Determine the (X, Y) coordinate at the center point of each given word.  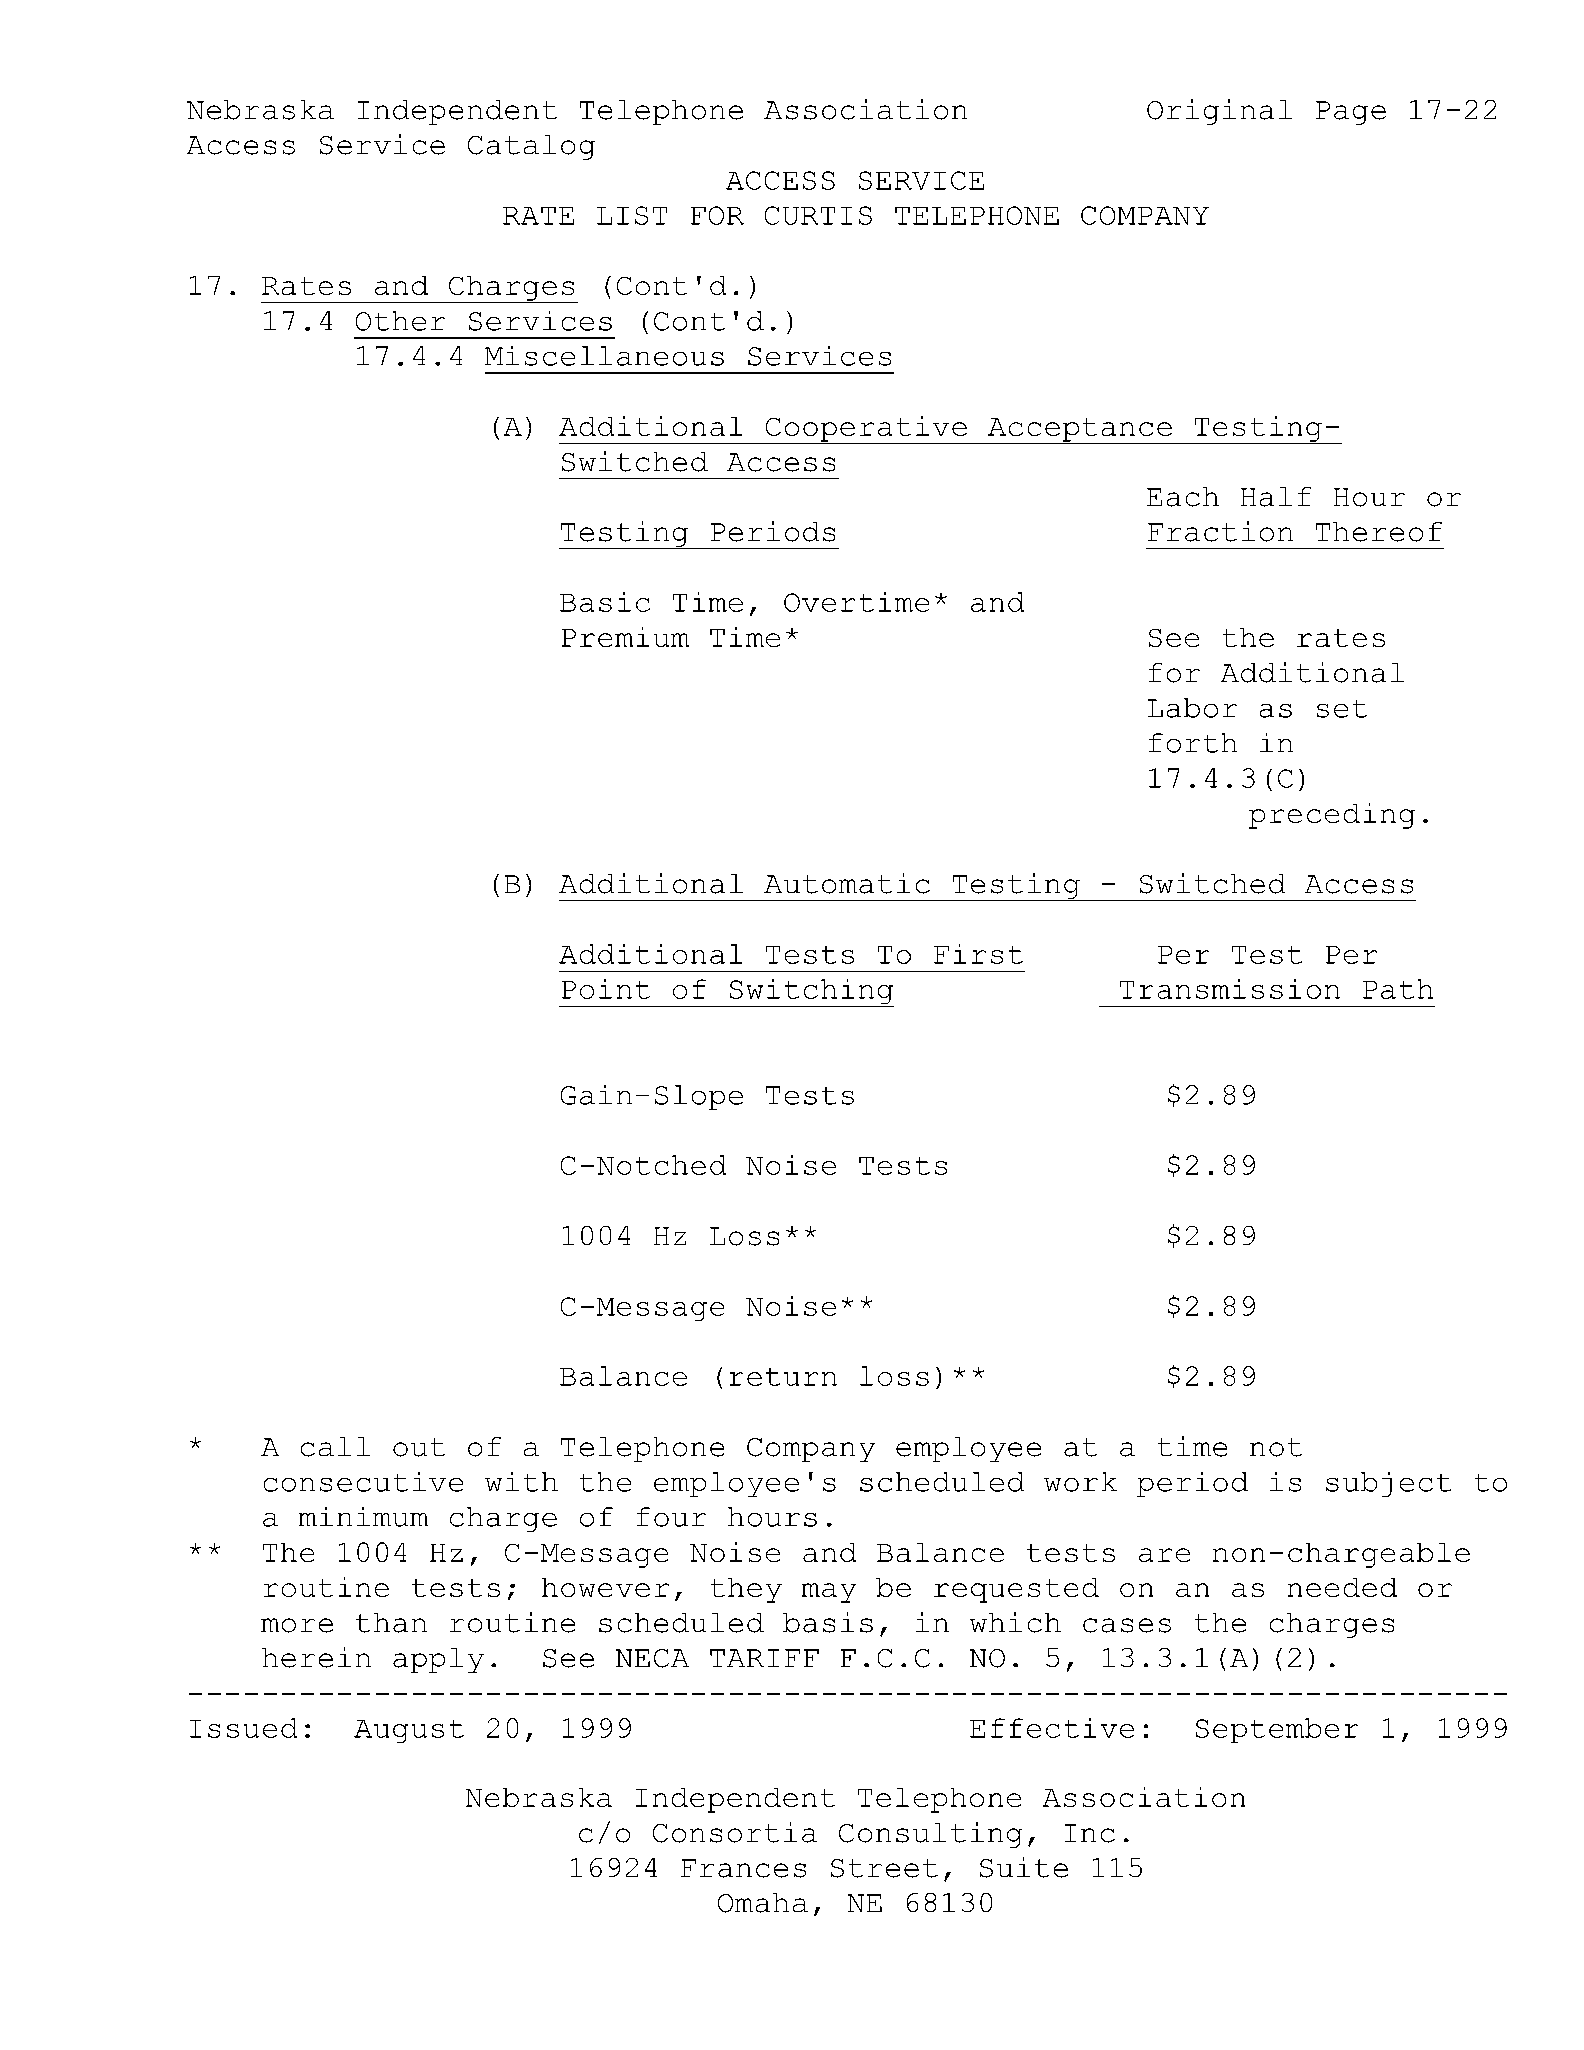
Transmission (1230, 989)
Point (606, 989)
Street (884, 1868)
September (1277, 1730)
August (409, 1731)
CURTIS (818, 215)
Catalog (531, 147)
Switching (810, 993)
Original (1219, 112)
